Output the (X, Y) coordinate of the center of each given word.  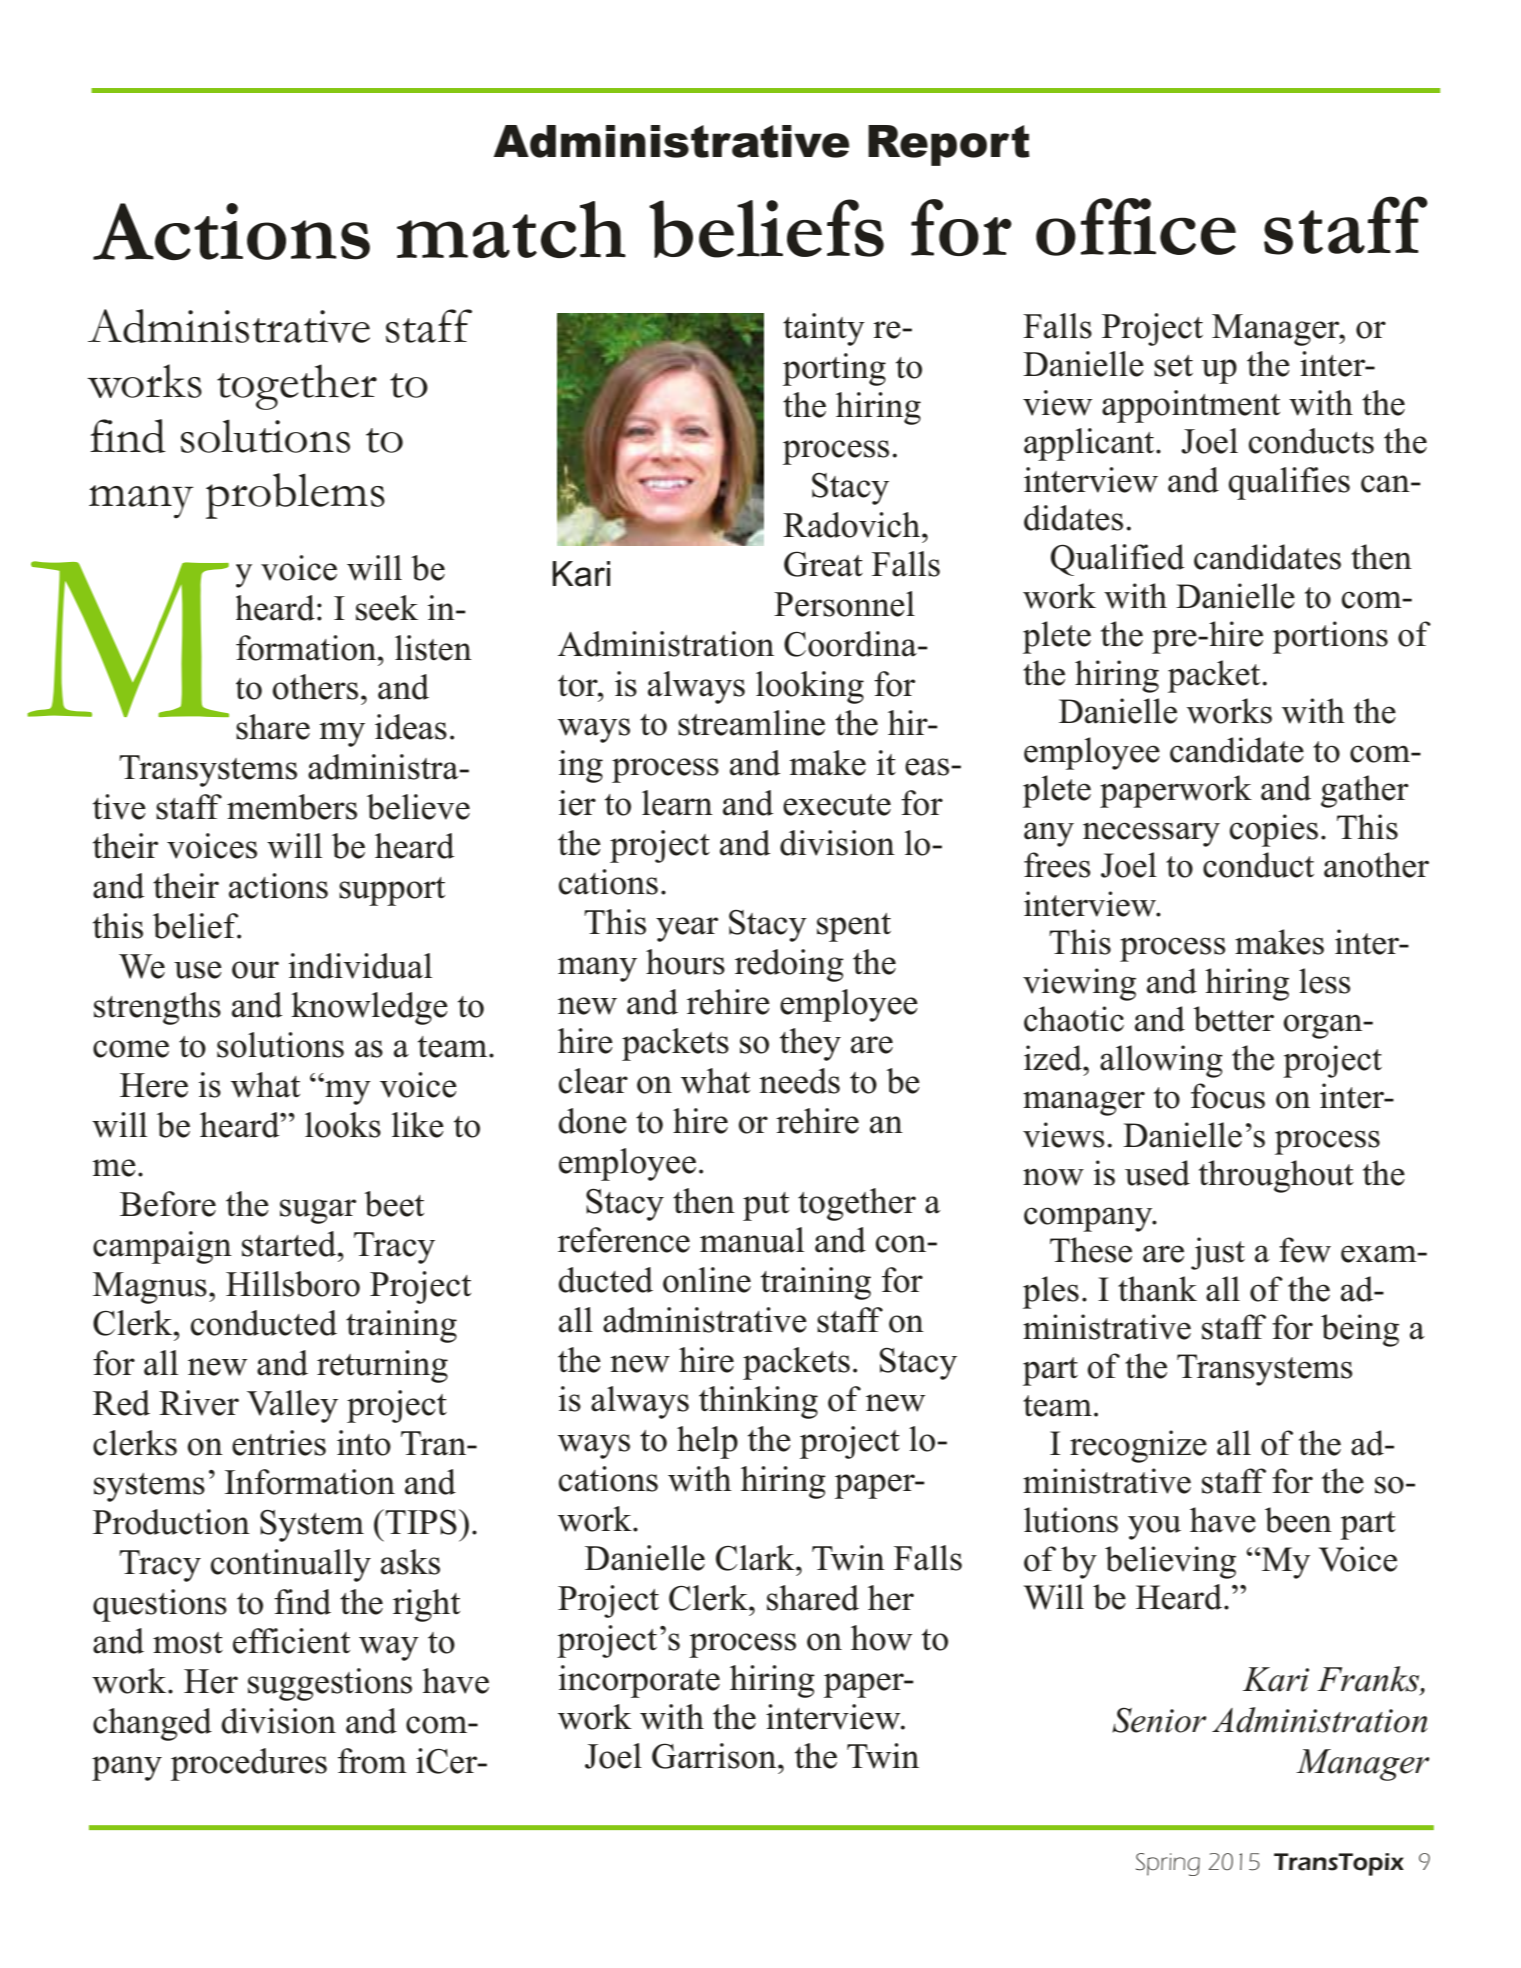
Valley (292, 1406)
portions (1330, 637)
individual (360, 966)
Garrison (715, 1756)
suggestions (330, 1684)
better (1233, 1019)
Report (949, 145)
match (511, 229)
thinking (758, 1402)
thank (1157, 1289)
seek (387, 608)
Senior (1159, 1720)
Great (823, 564)
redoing (789, 965)
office (1136, 227)
